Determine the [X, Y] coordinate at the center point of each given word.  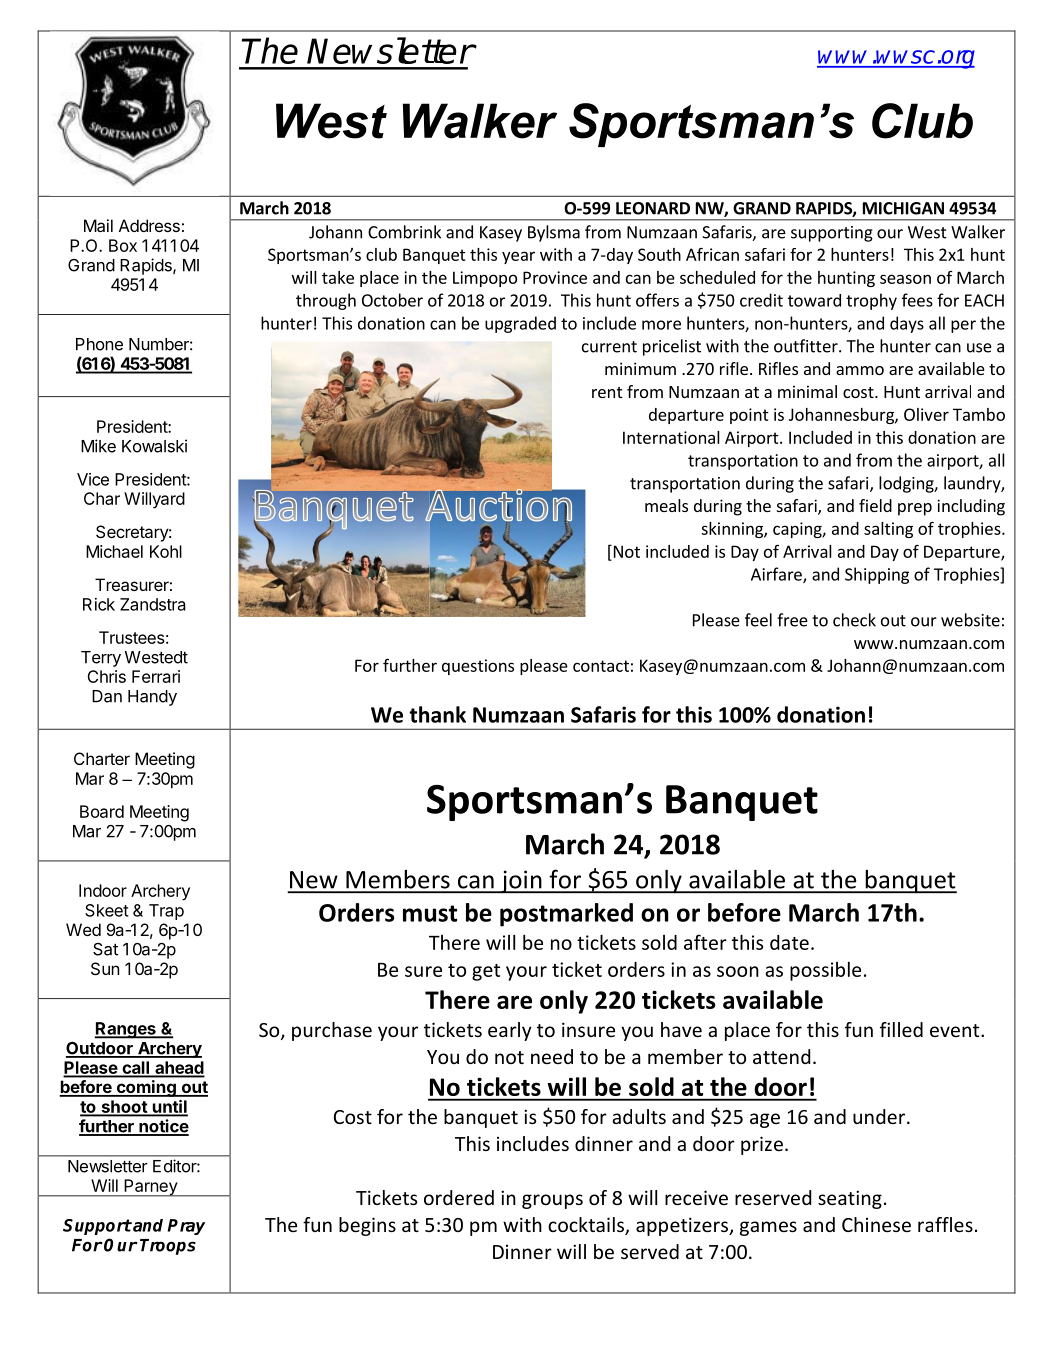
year [518, 257]
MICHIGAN [903, 208]
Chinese [876, 1224]
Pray [186, 1227]
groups [552, 1201]
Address [149, 225]
